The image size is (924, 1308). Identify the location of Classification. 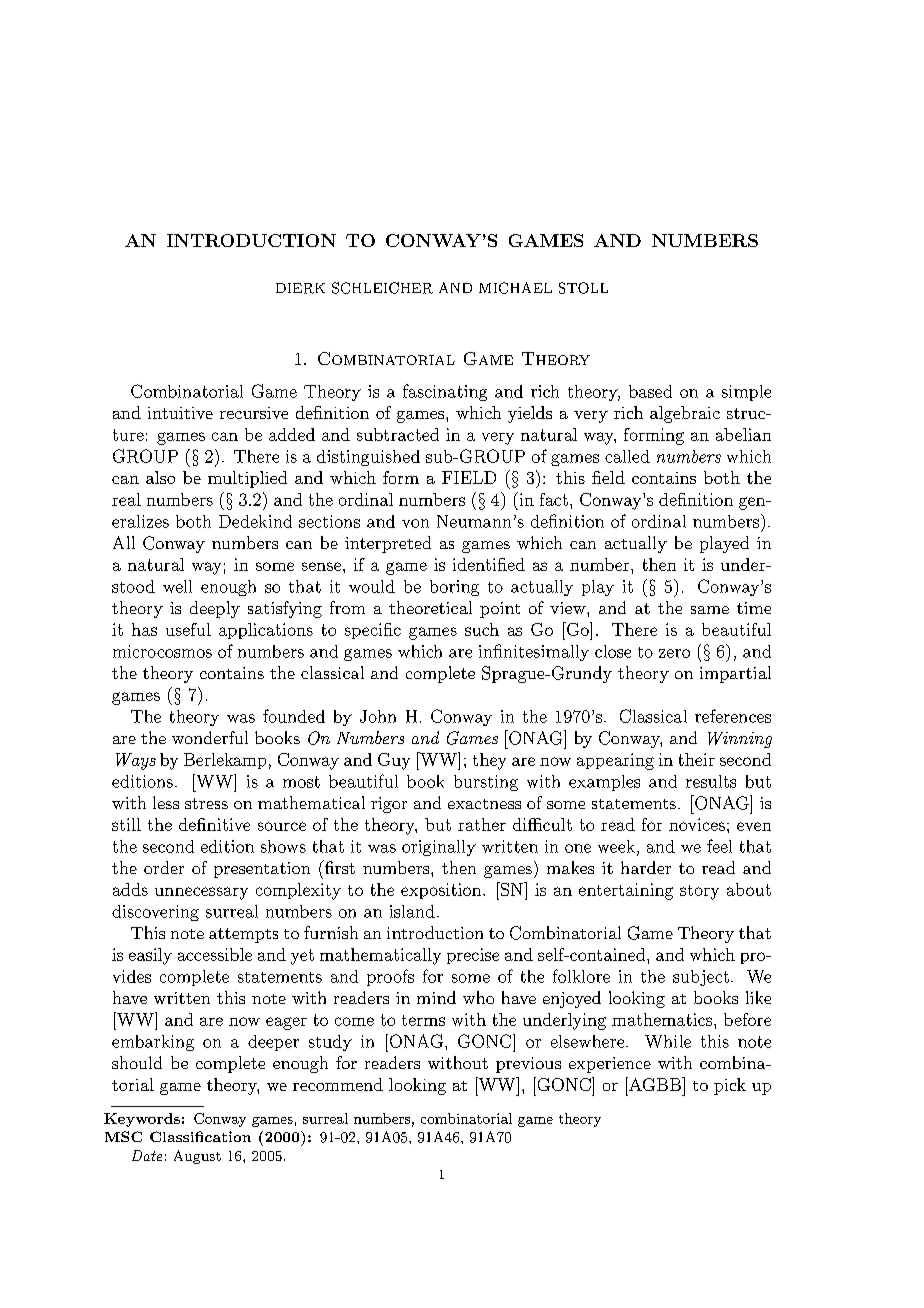
(200, 1136).
